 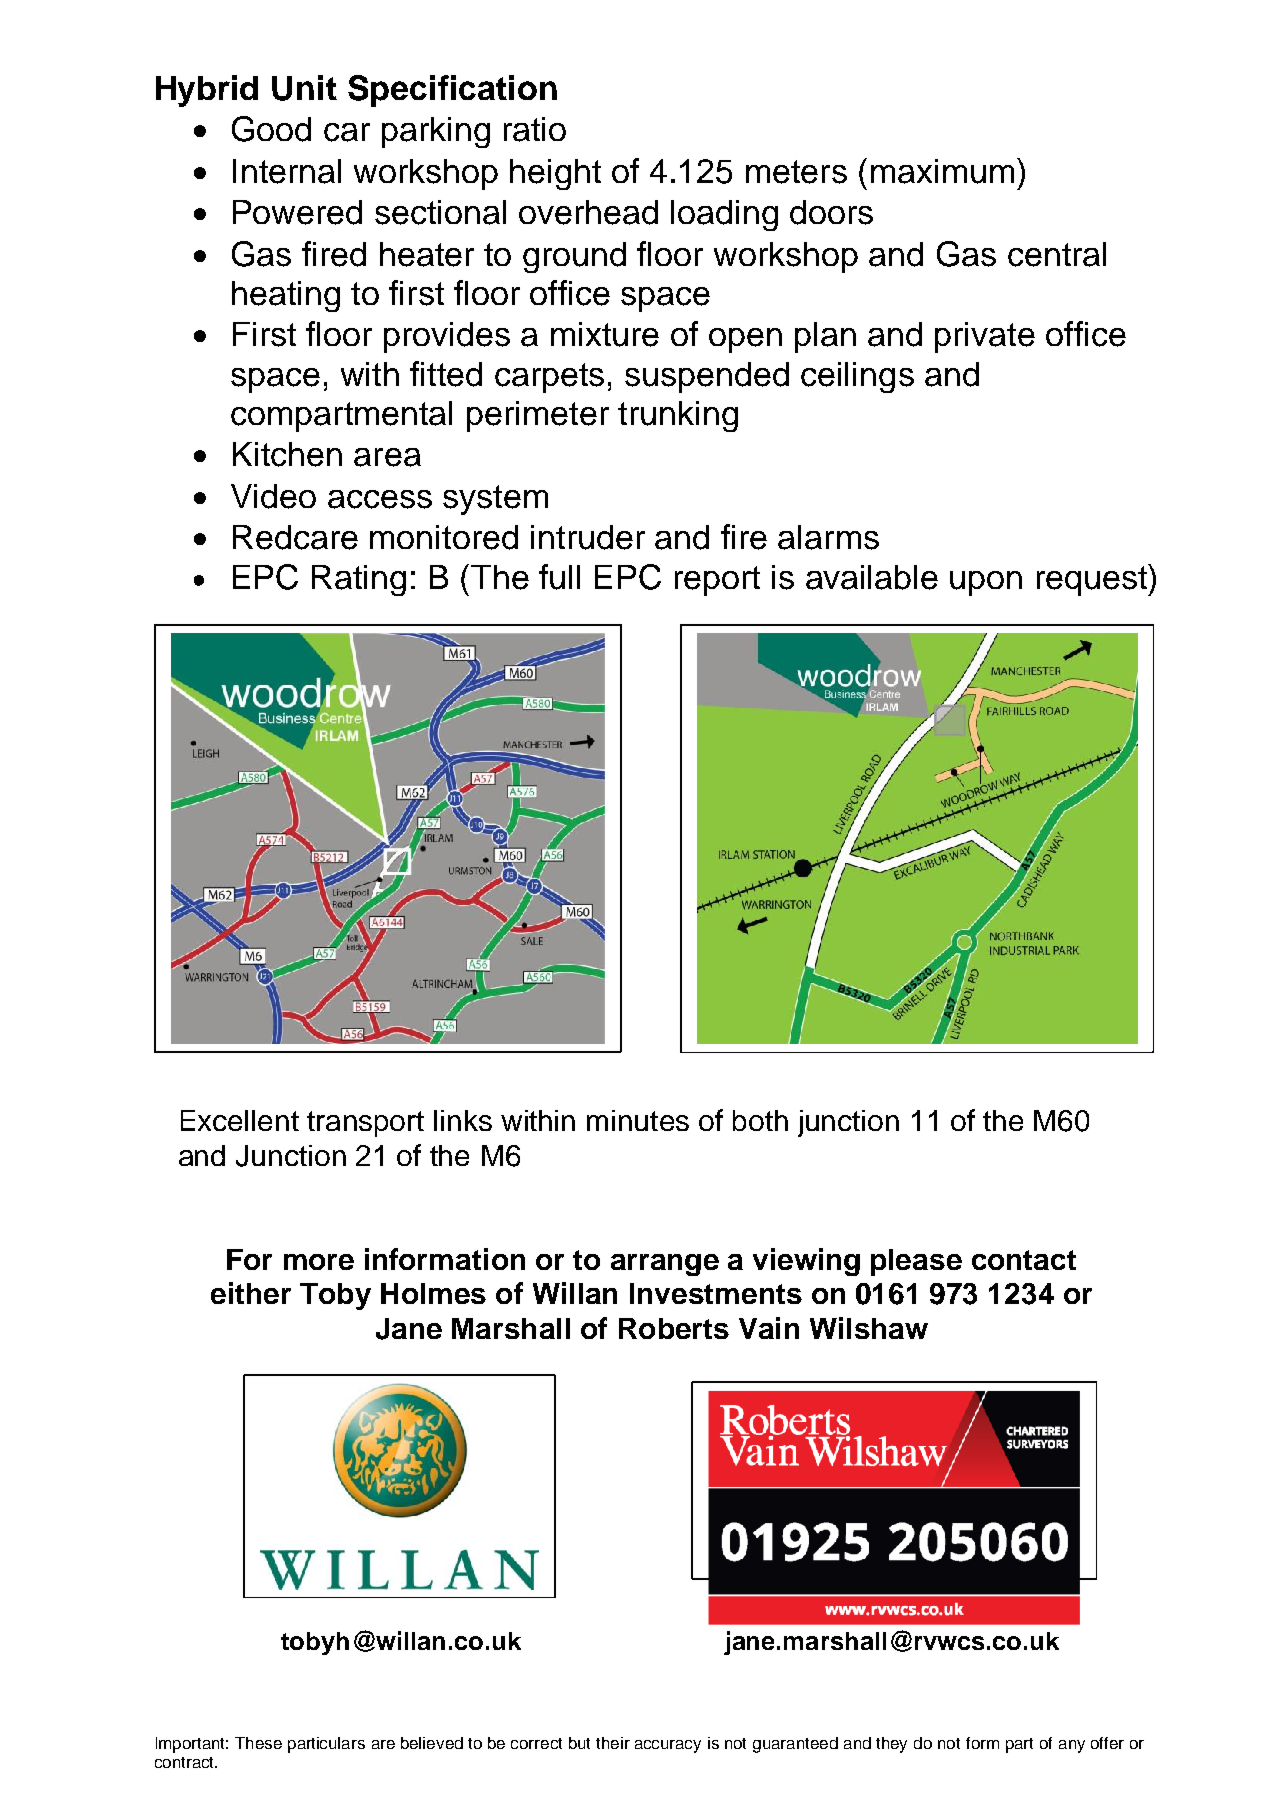 What do you see at coordinates (555, 174) in the screenshot?
I see `height` at bounding box center [555, 174].
